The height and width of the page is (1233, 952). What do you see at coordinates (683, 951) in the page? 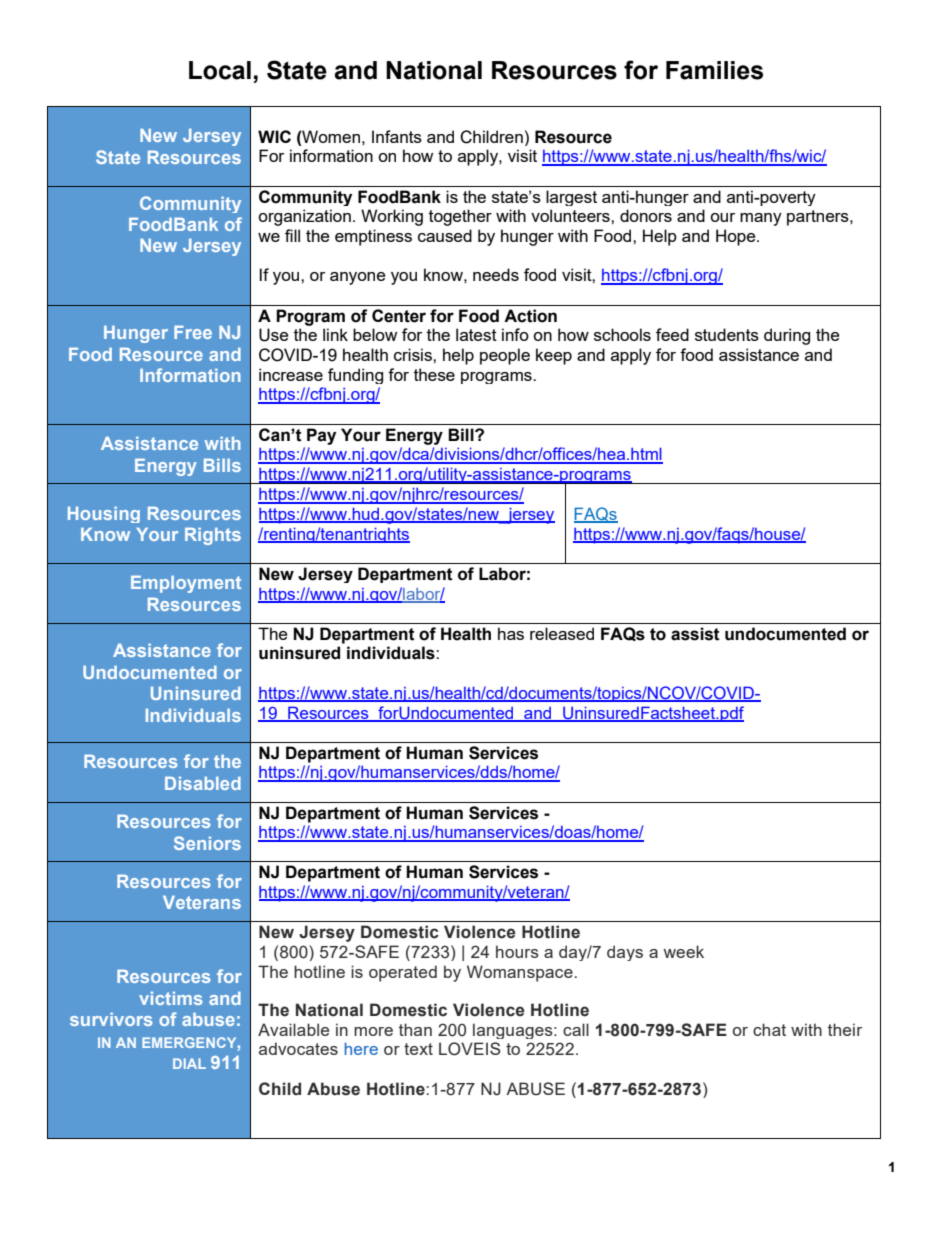
I see `week` at bounding box center [683, 951].
